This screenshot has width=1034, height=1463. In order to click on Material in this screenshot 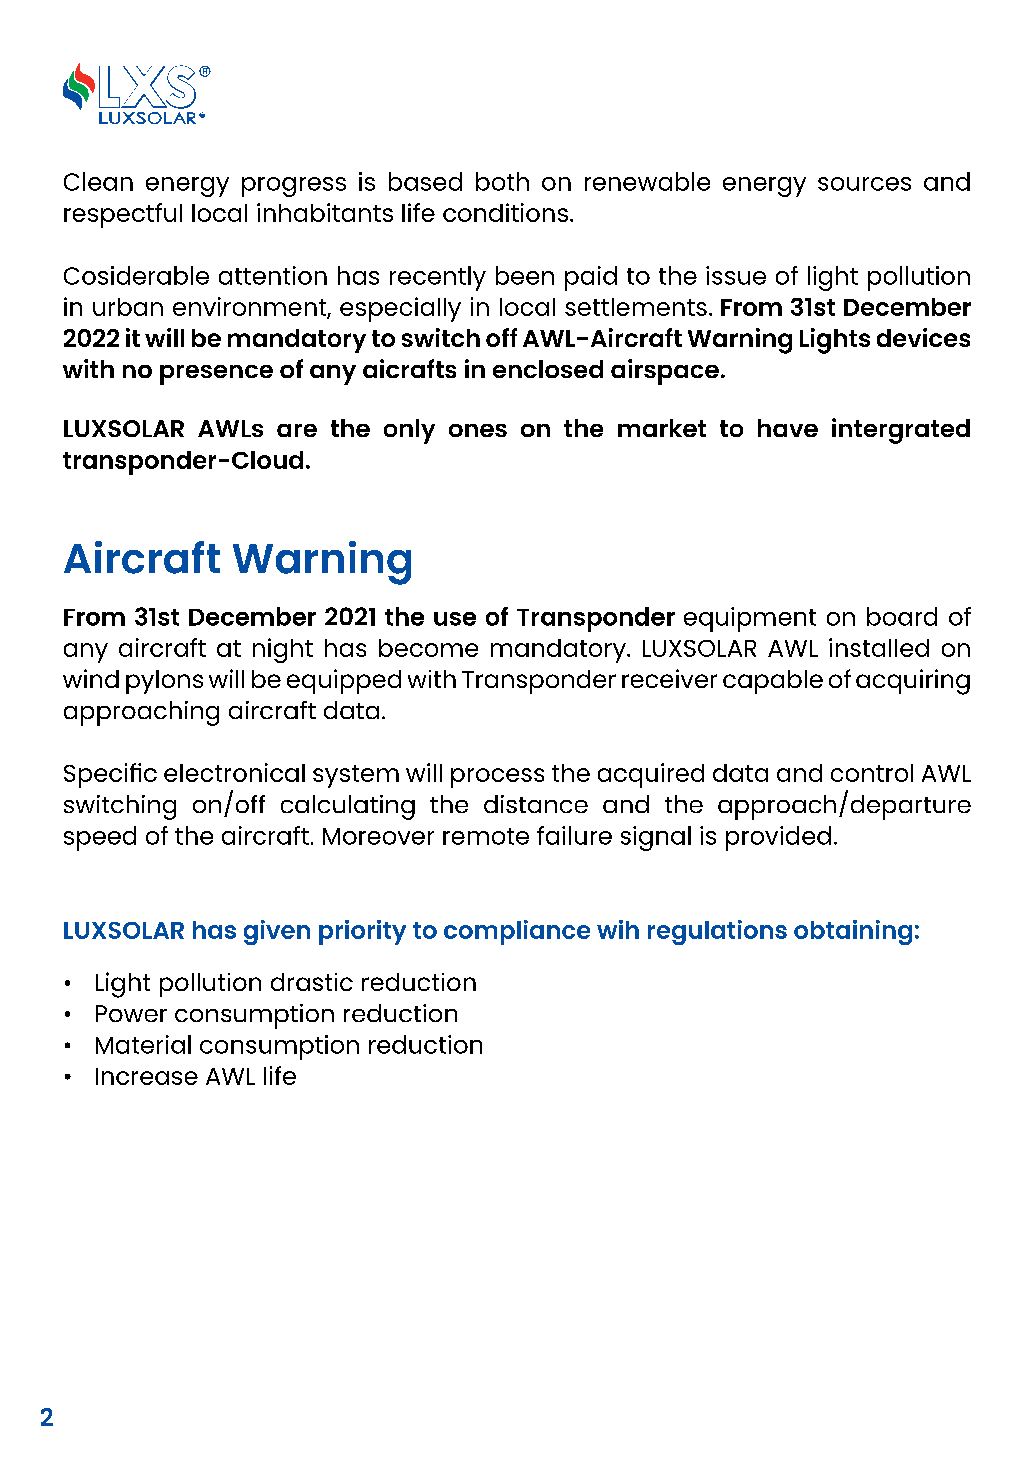, I will do `click(143, 1044)`.
